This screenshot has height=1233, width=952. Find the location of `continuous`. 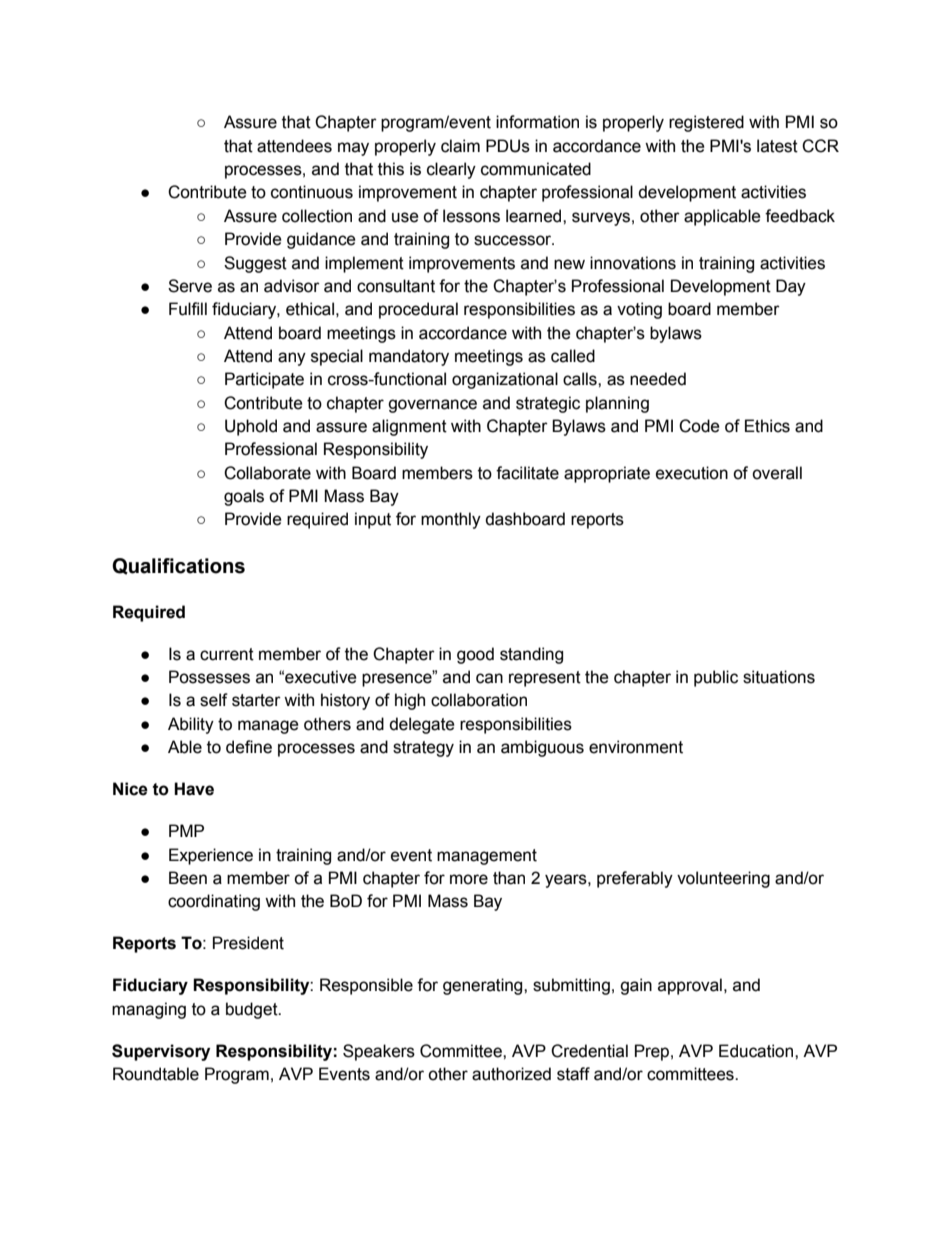

continuous is located at coordinates (312, 192).
